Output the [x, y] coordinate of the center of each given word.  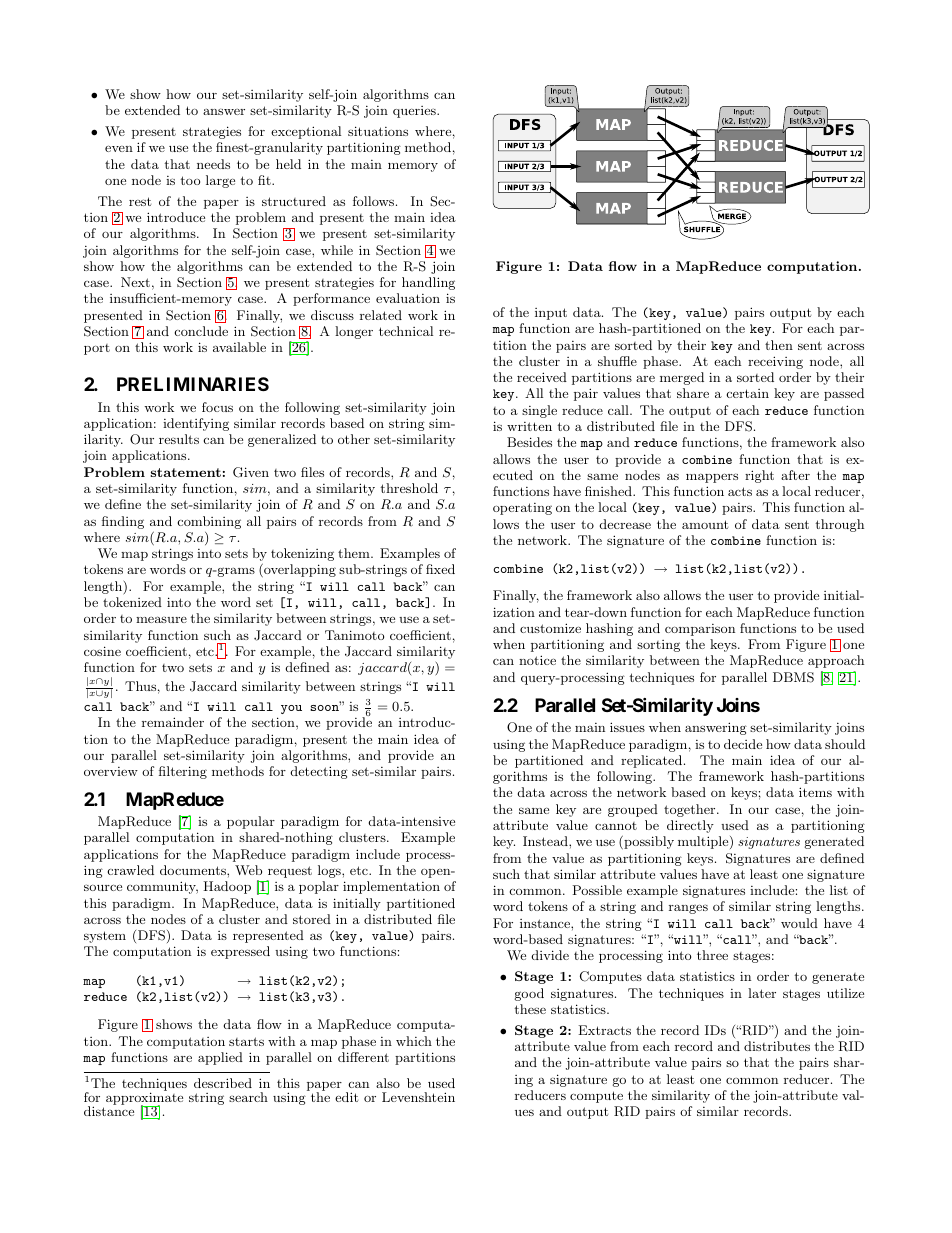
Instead [546, 841]
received [542, 377]
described [223, 1083]
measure [161, 619]
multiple [704, 842]
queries [415, 112]
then [779, 345]
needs [213, 164]
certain [748, 393]
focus [217, 407]
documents [194, 870]
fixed [440, 569]
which [414, 1041]
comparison [700, 630]
